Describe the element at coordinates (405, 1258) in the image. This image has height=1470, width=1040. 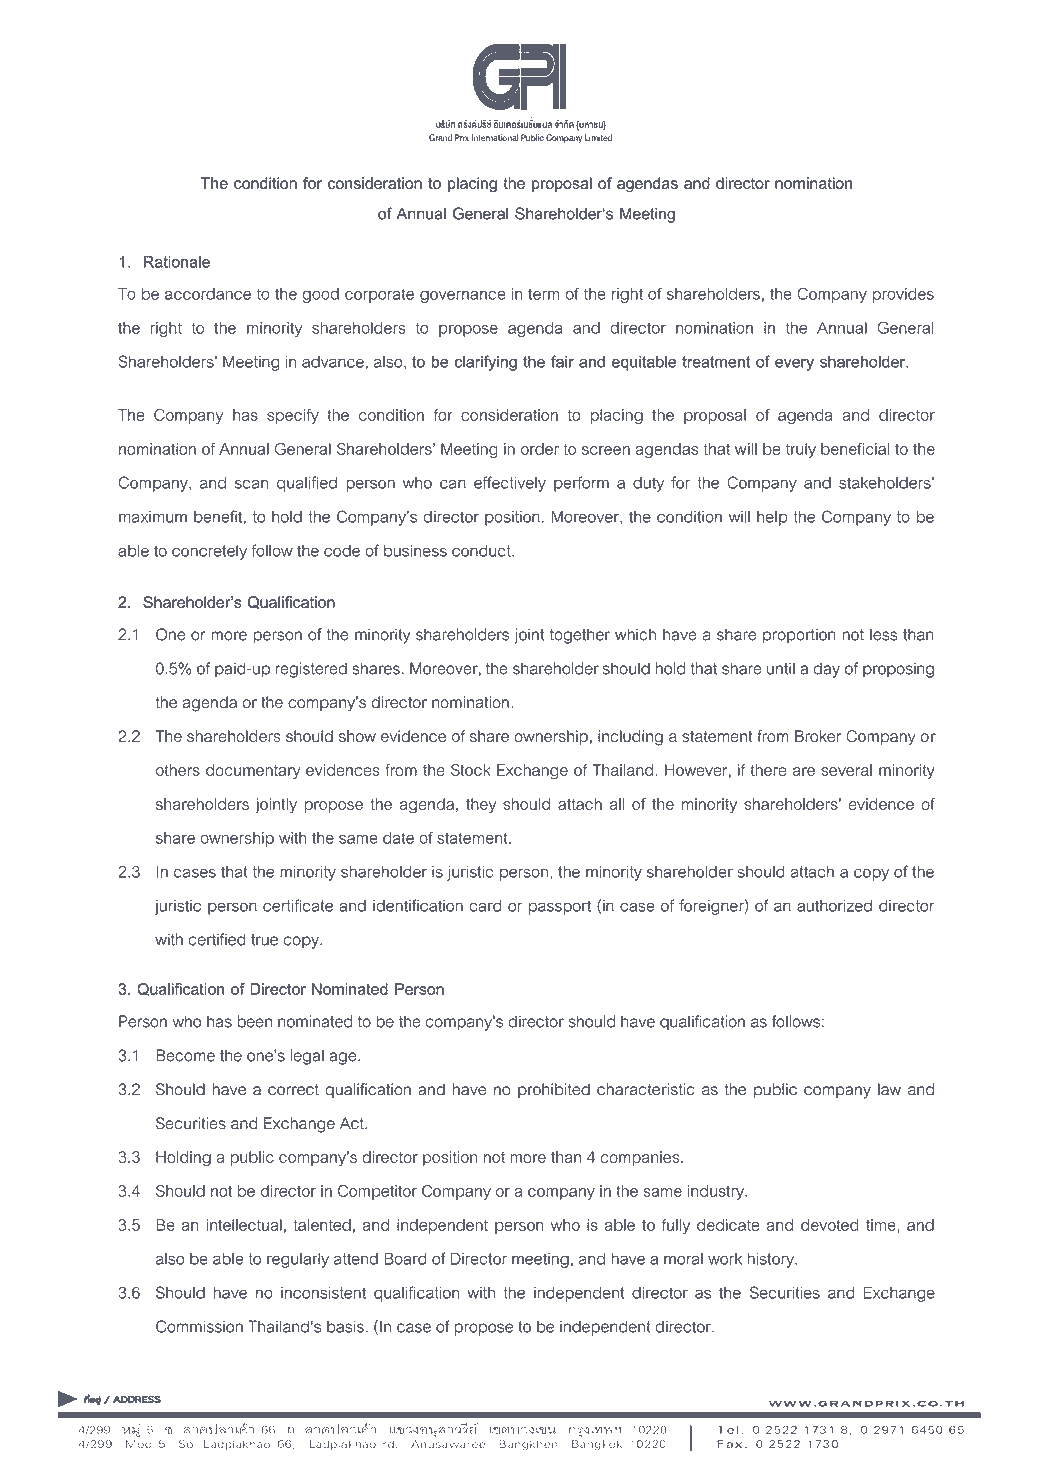
I see `Board` at that location.
